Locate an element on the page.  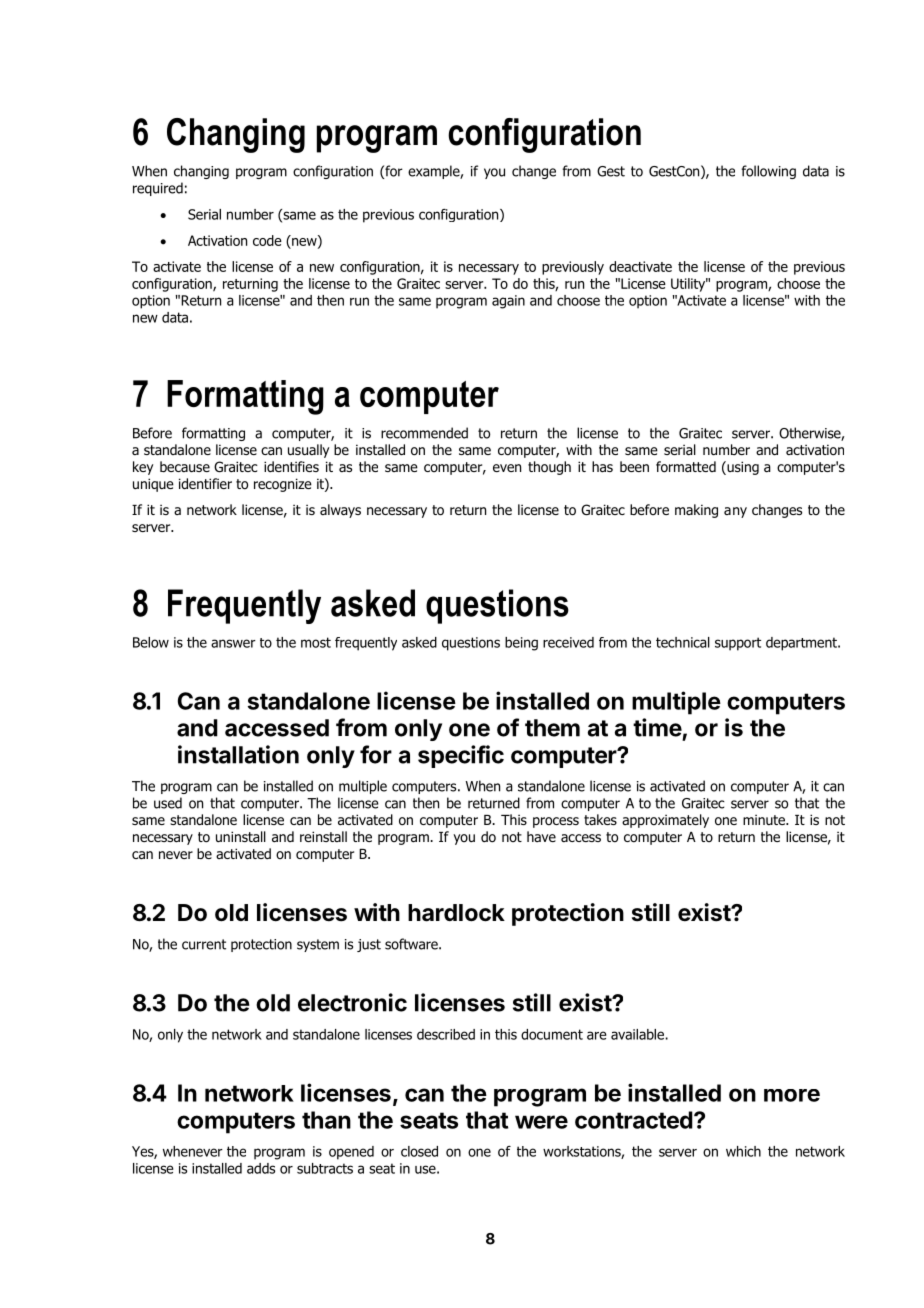
closed is located at coordinates (419, 1151).
